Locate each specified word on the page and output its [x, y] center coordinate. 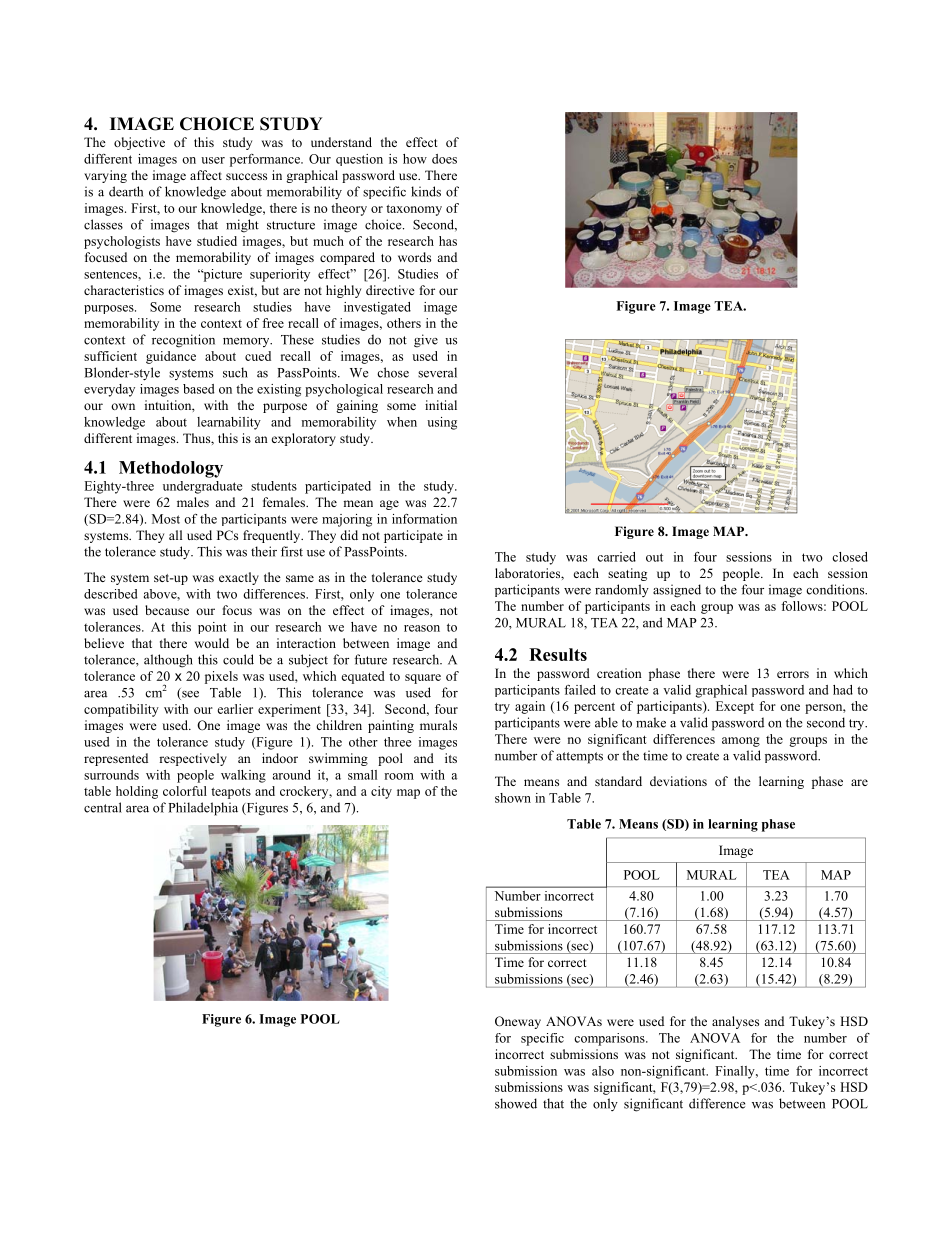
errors [793, 674]
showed [516, 1103]
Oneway [518, 1022]
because [167, 610]
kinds [426, 191]
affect [206, 175]
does [444, 159]
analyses [735, 1022]
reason [422, 628]
